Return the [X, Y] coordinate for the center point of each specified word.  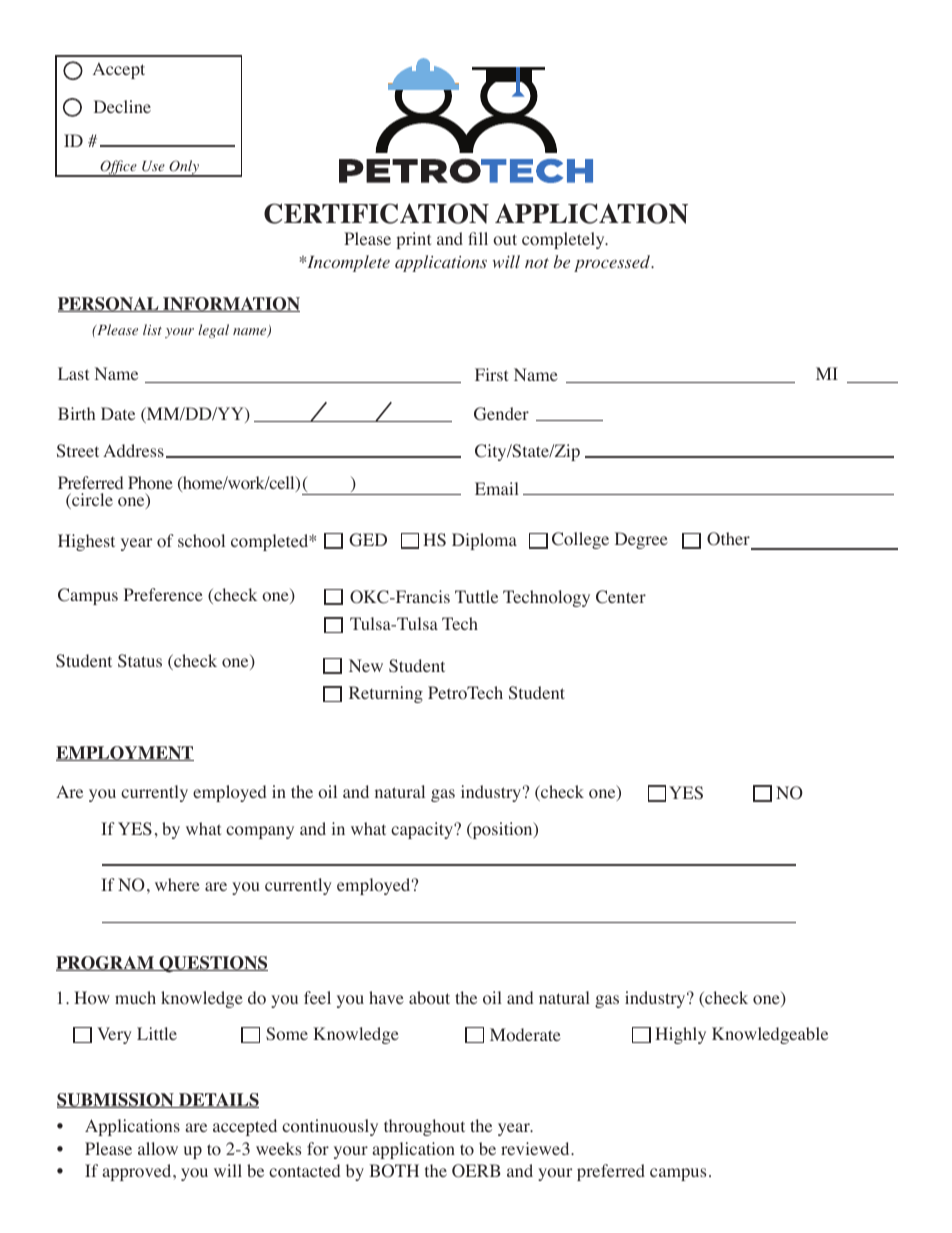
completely [564, 240]
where [177, 884]
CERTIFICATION [376, 213]
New [366, 665]
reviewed [536, 1148]
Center [621, 597]
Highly [680, 1035]
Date [118, 413]
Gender [501, 414]
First [491, 374]
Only [184, 168]
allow [158, 1149]
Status [140, 660]
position [502, 830]
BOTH [394, 1171]
